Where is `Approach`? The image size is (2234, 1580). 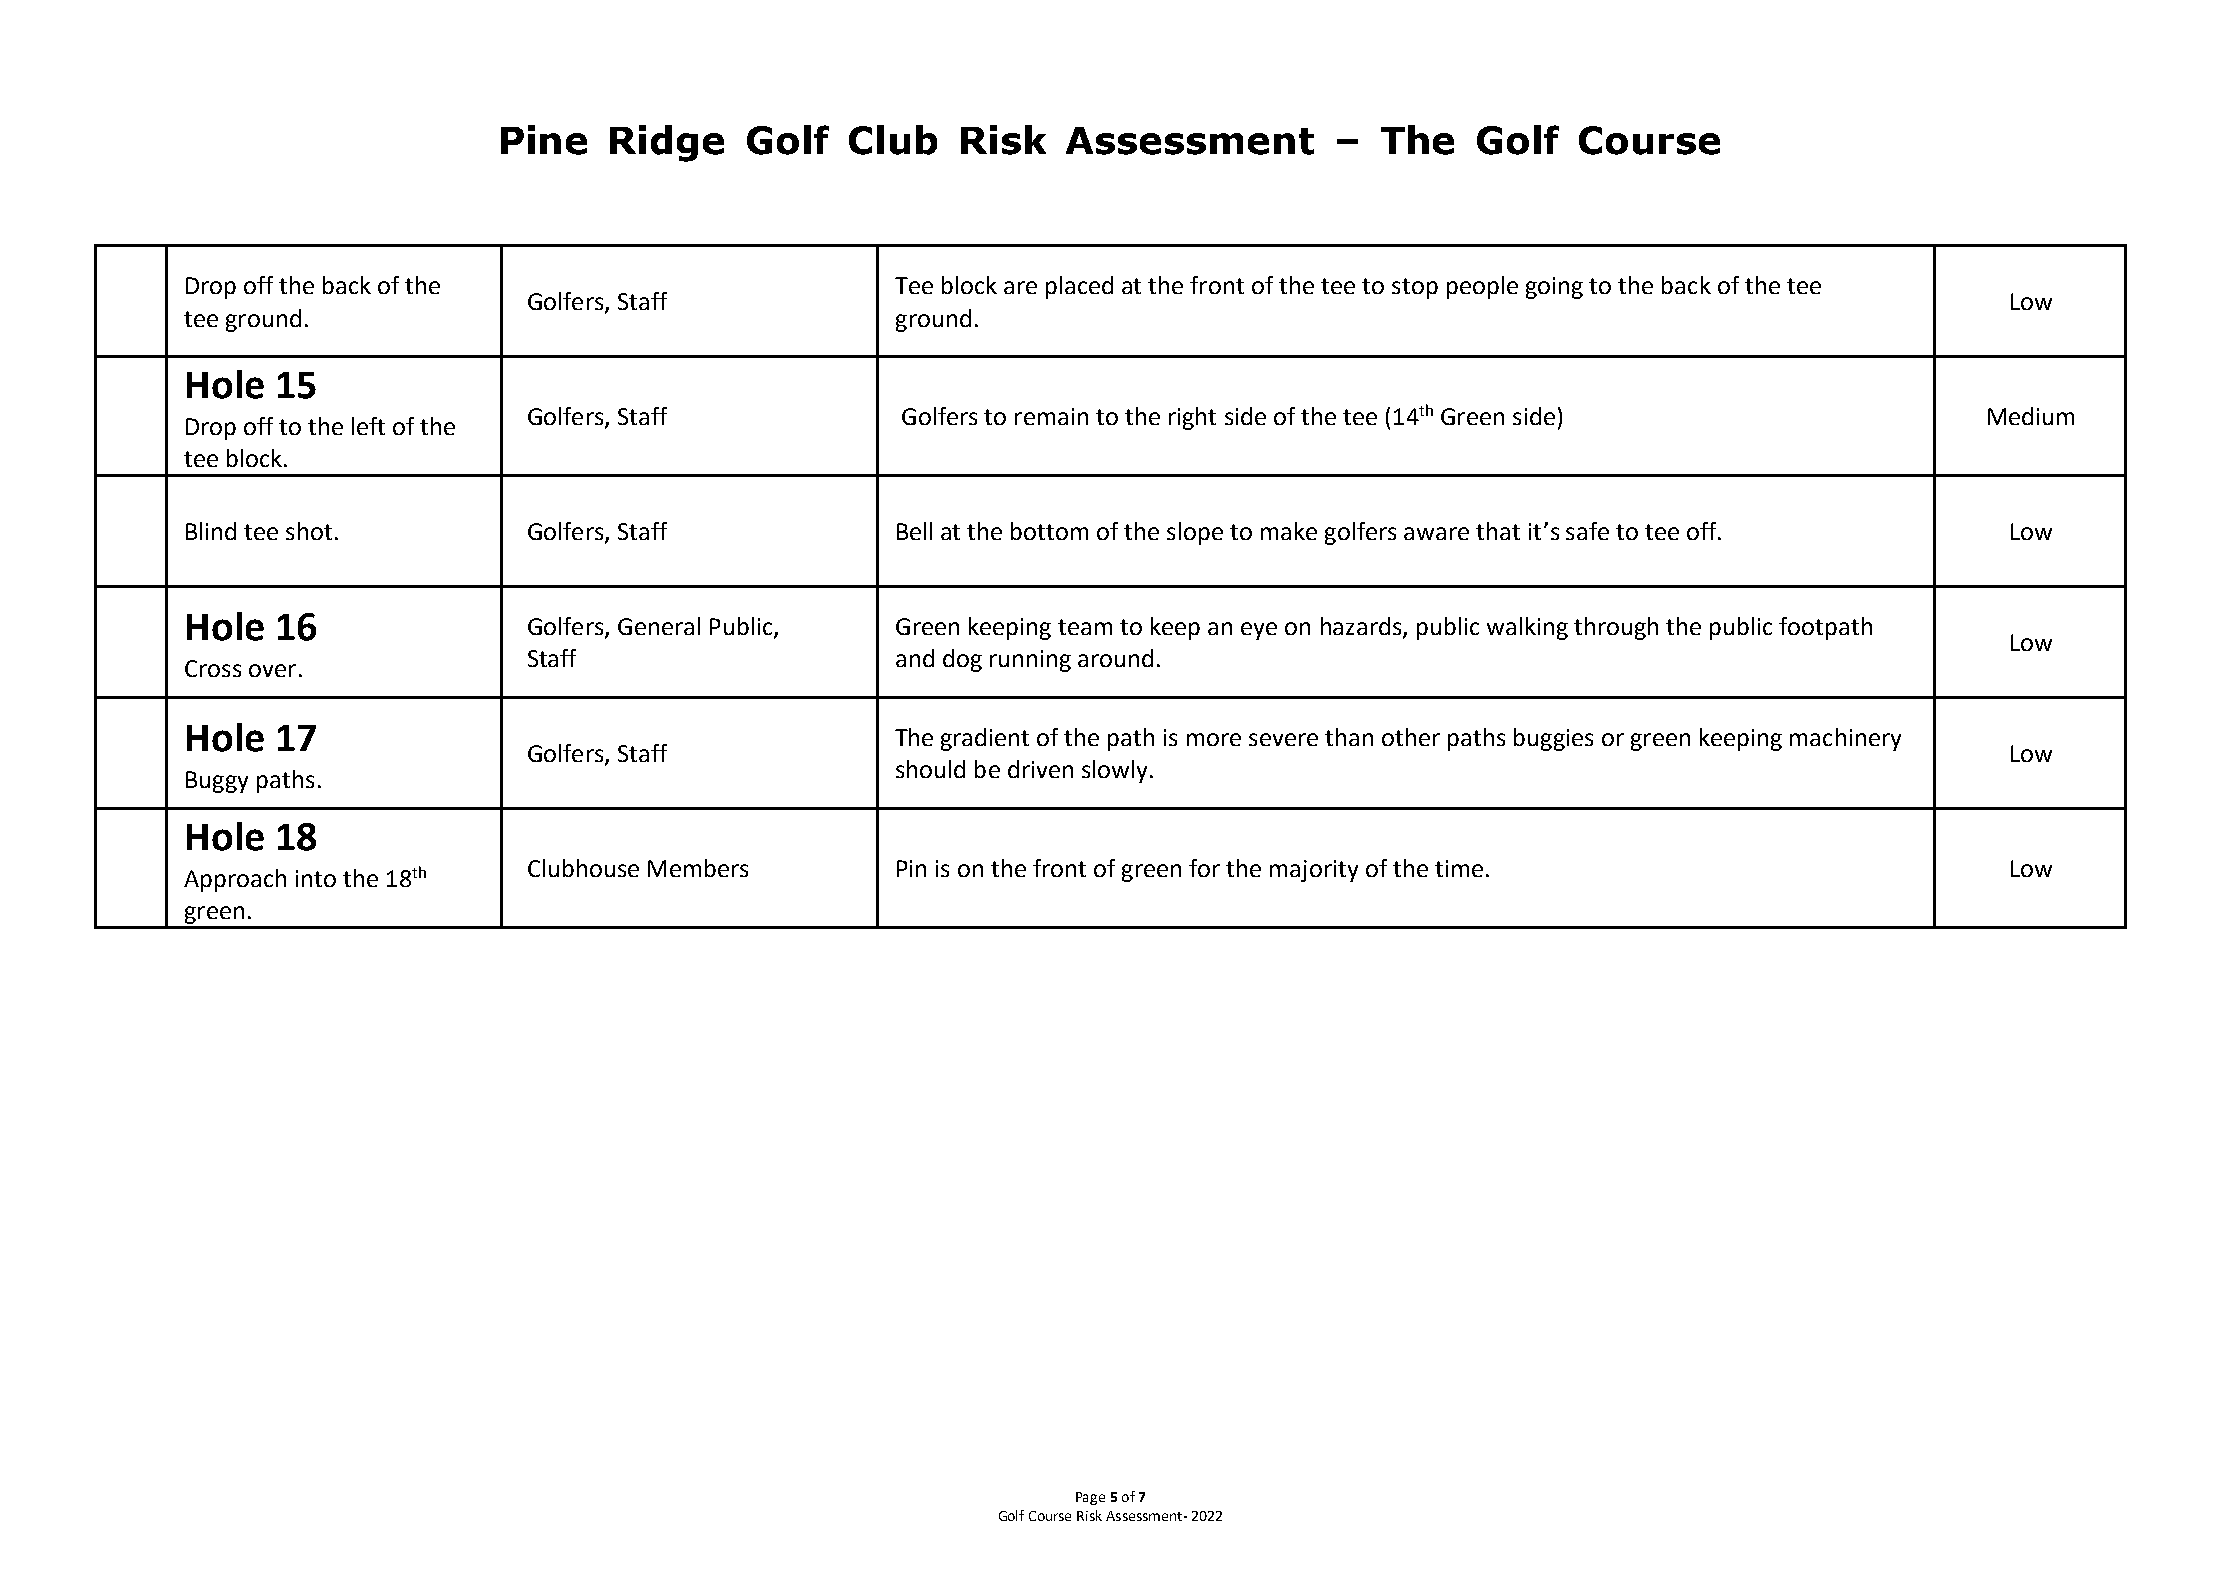 Approach is located at coordinates (235, 880).
